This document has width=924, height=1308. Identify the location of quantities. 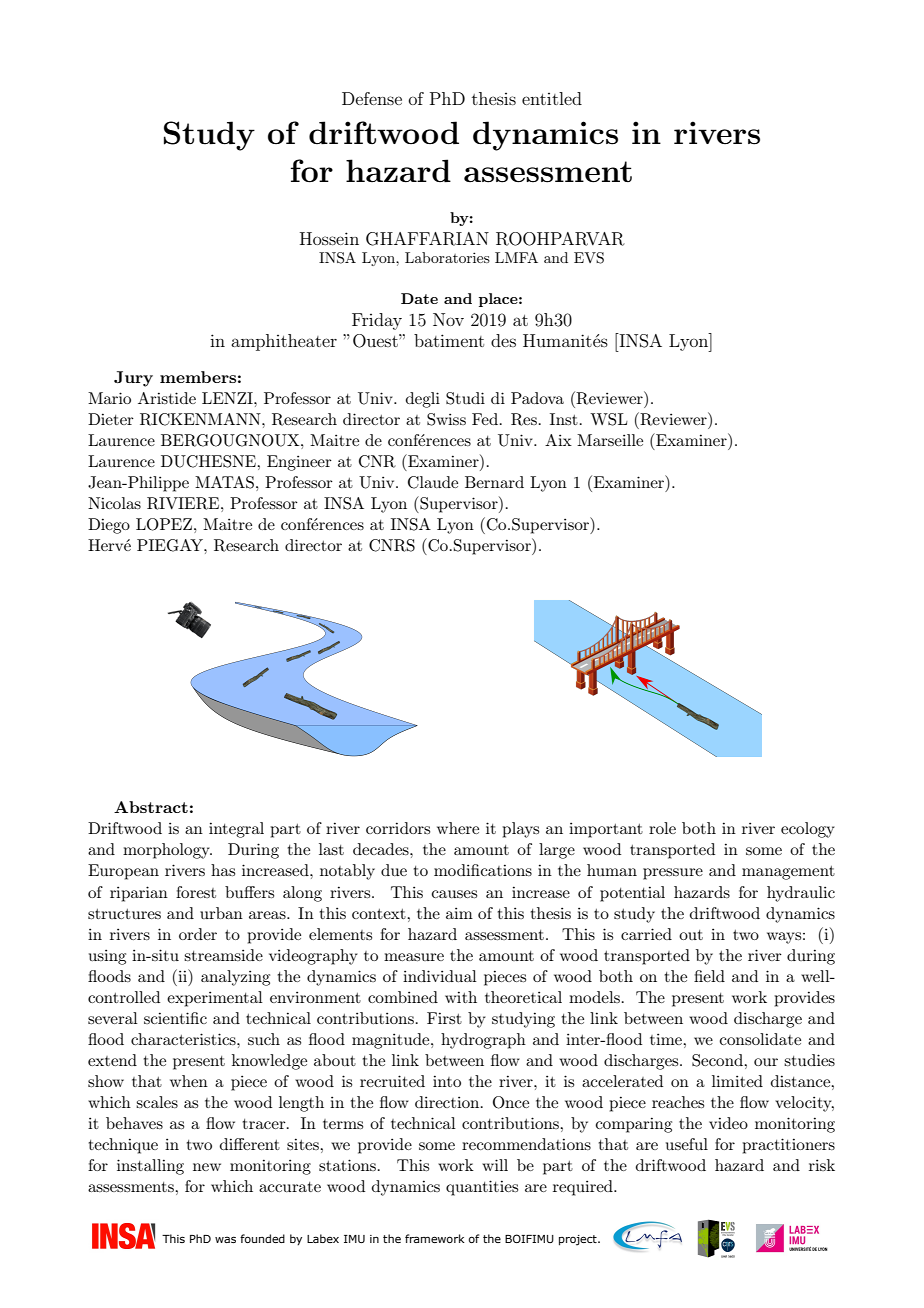
(482, 1188).
